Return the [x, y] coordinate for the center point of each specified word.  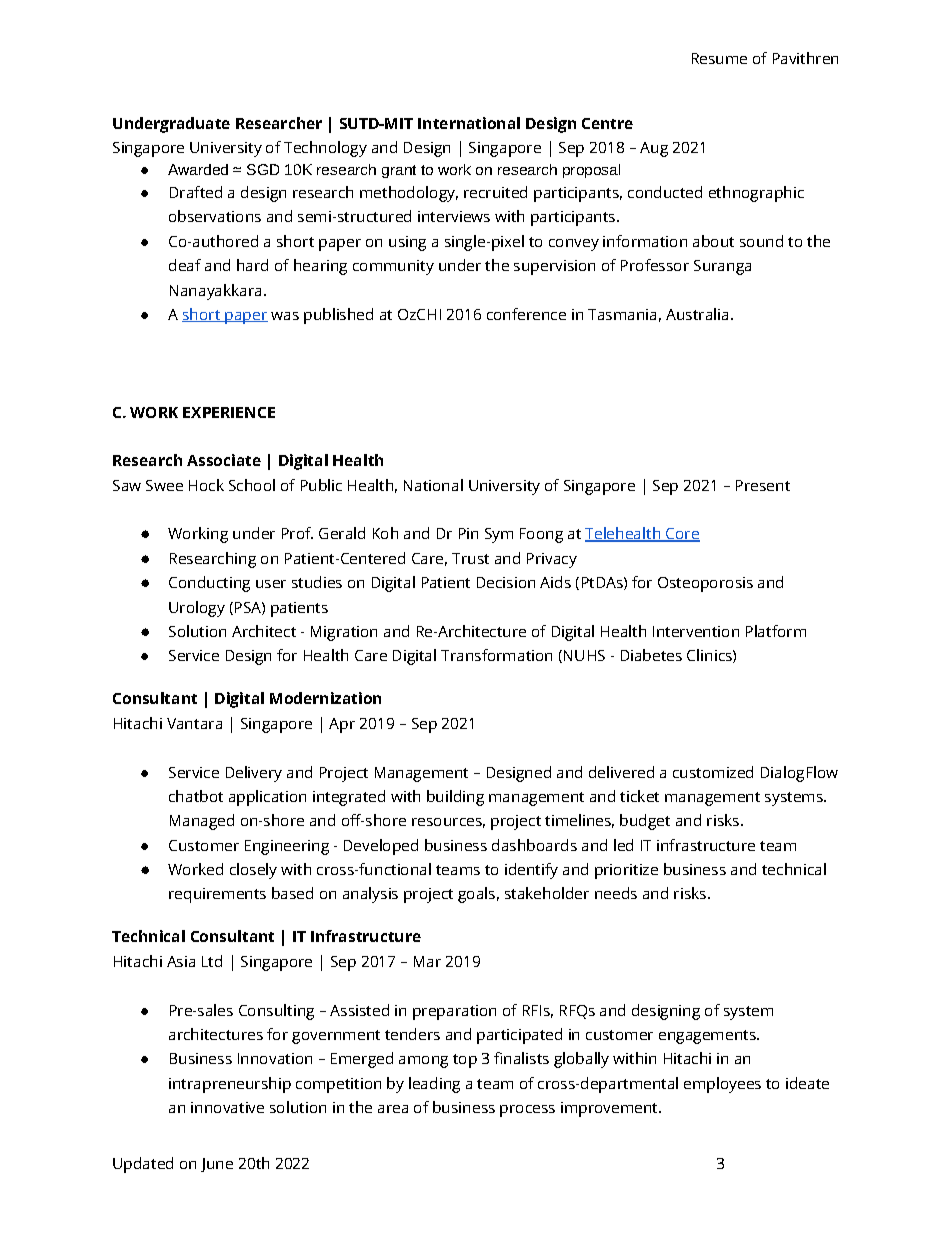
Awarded [198, 169]
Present [763, 485]
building [455, 798]
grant [399, 171]
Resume [719, 58]
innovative [227, 1107]
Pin [468, 533]
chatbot [196, 796]
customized [713, 772]
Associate [224, 460]
